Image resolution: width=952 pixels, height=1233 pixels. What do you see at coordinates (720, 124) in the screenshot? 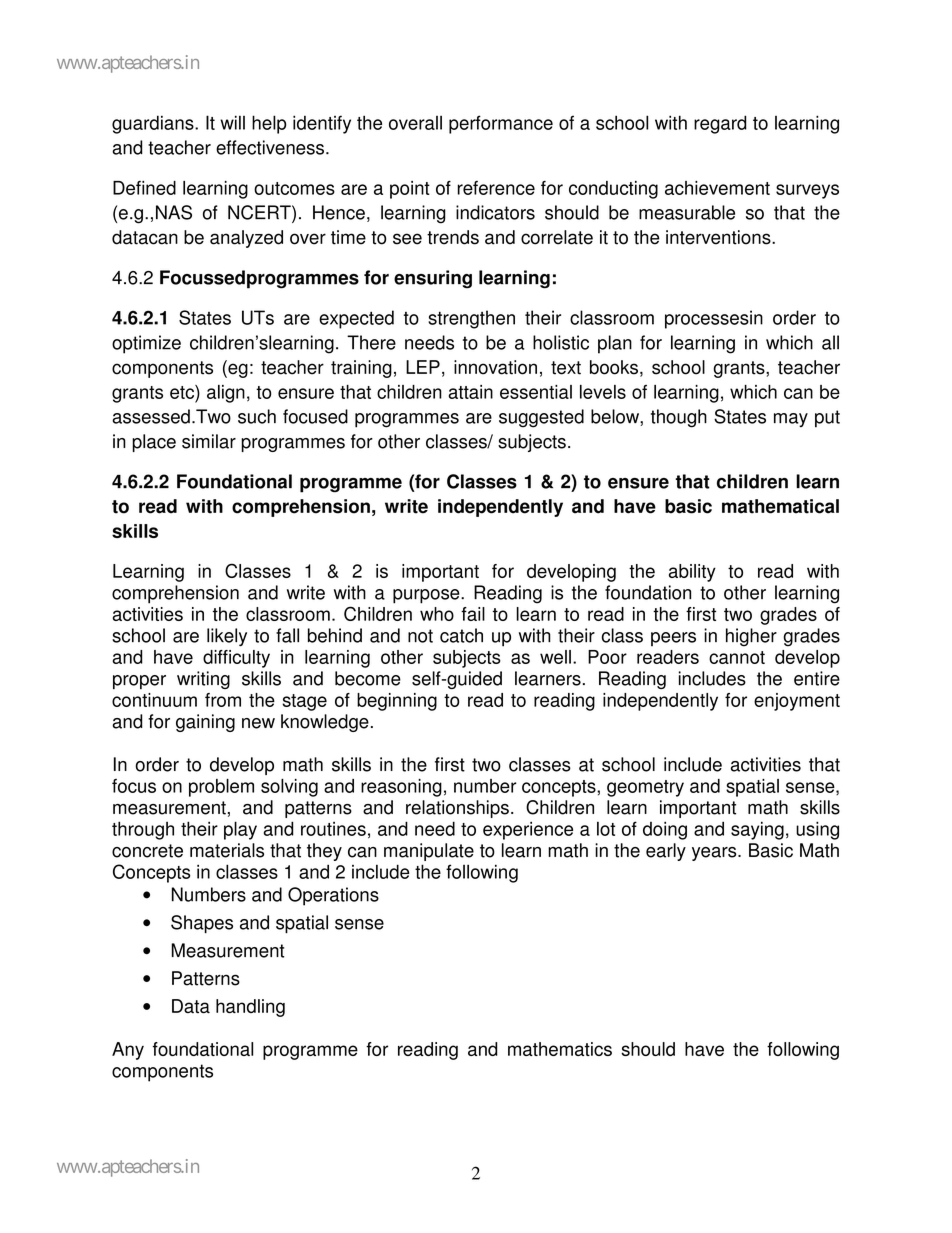
I see `regard` at bounding box center [720, 124].
